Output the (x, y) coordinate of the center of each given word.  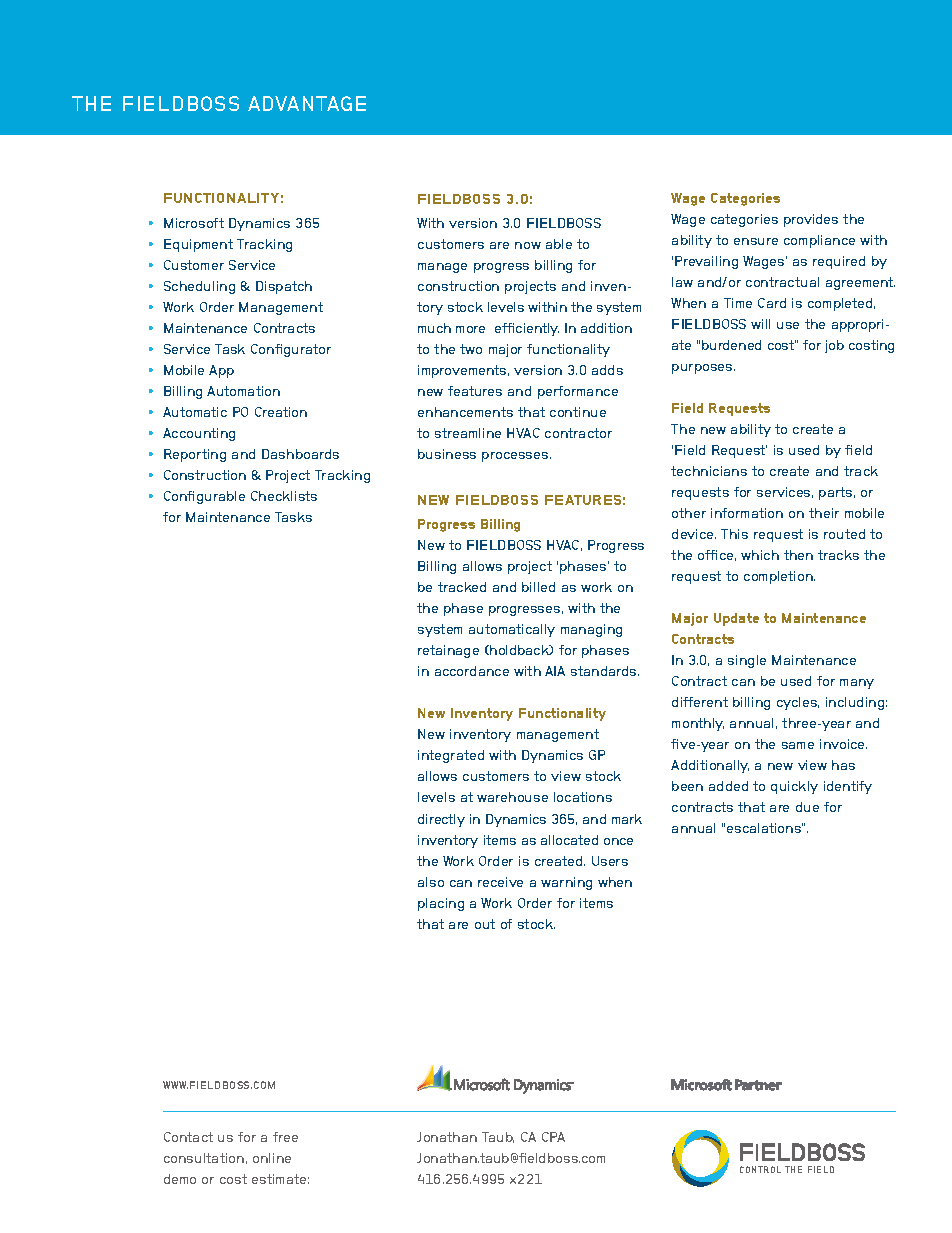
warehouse (512, 797)
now (528, 245)
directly (441, 820)
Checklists (284, 496)
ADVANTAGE (307, 103)
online (272, 1158)
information (747, 513)
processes (516, 457)
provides (811, 220)
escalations (765, 828)
